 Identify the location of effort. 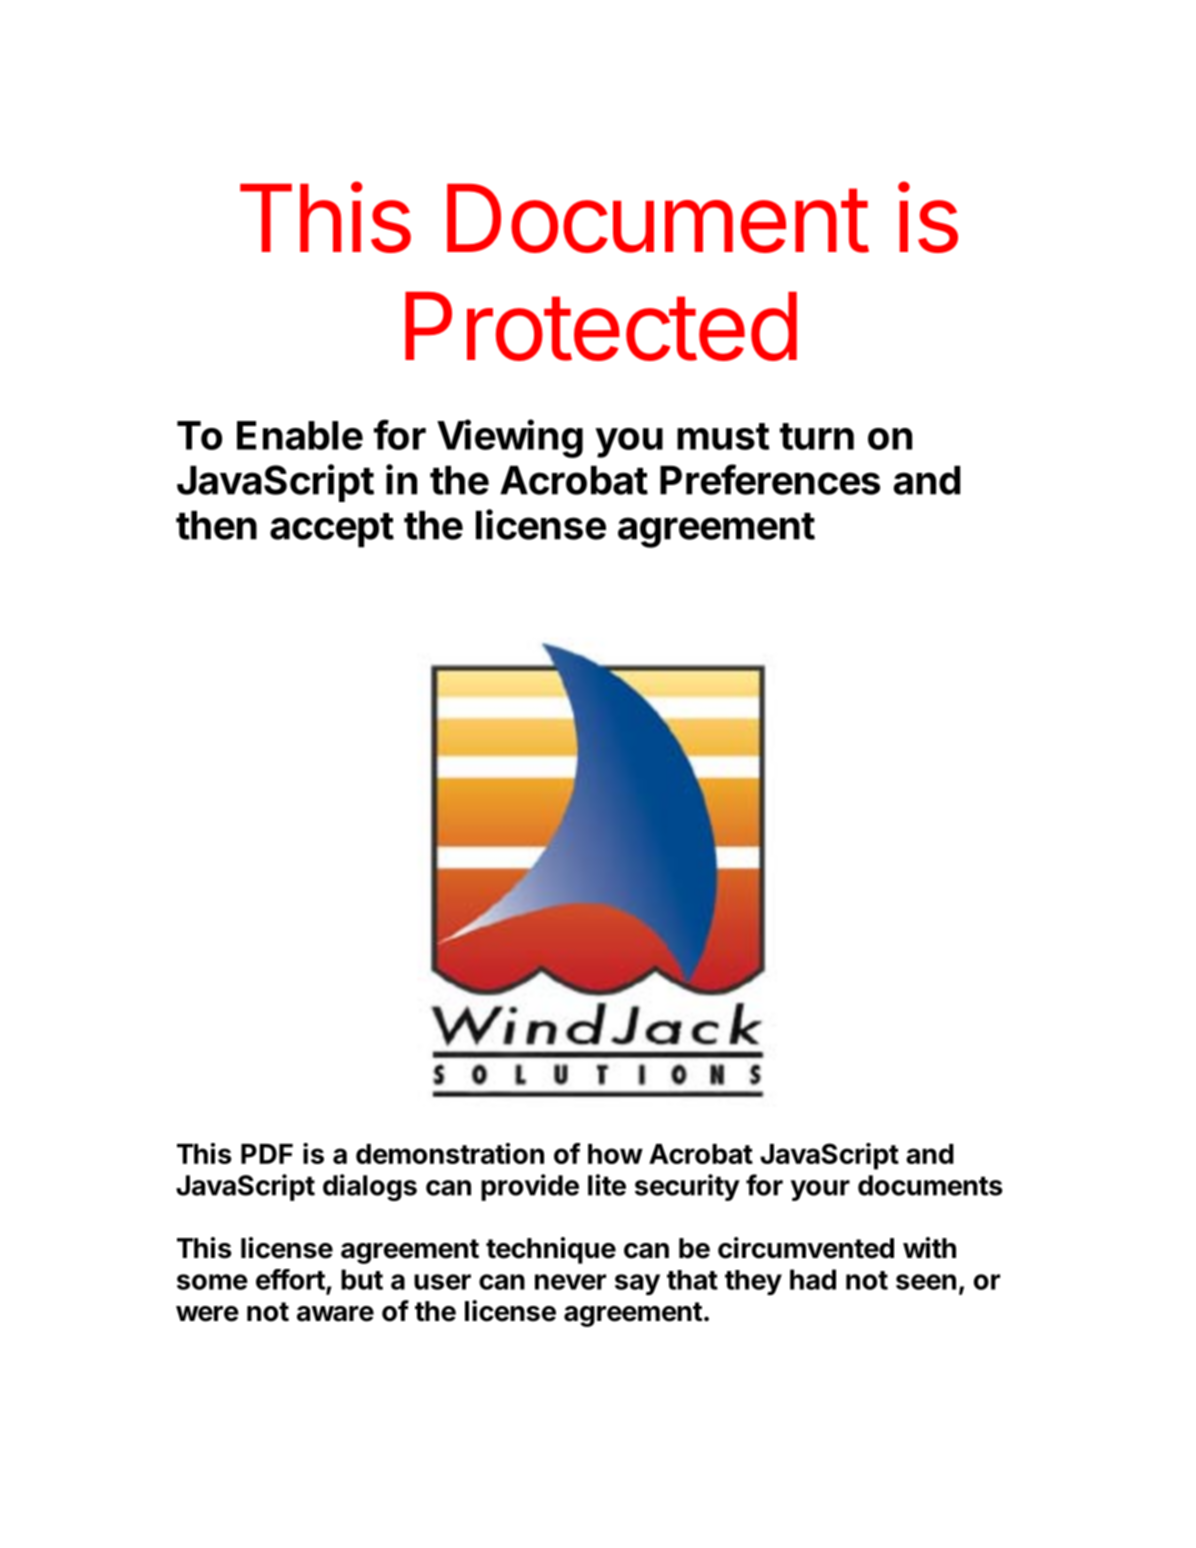
(291, 1280).
